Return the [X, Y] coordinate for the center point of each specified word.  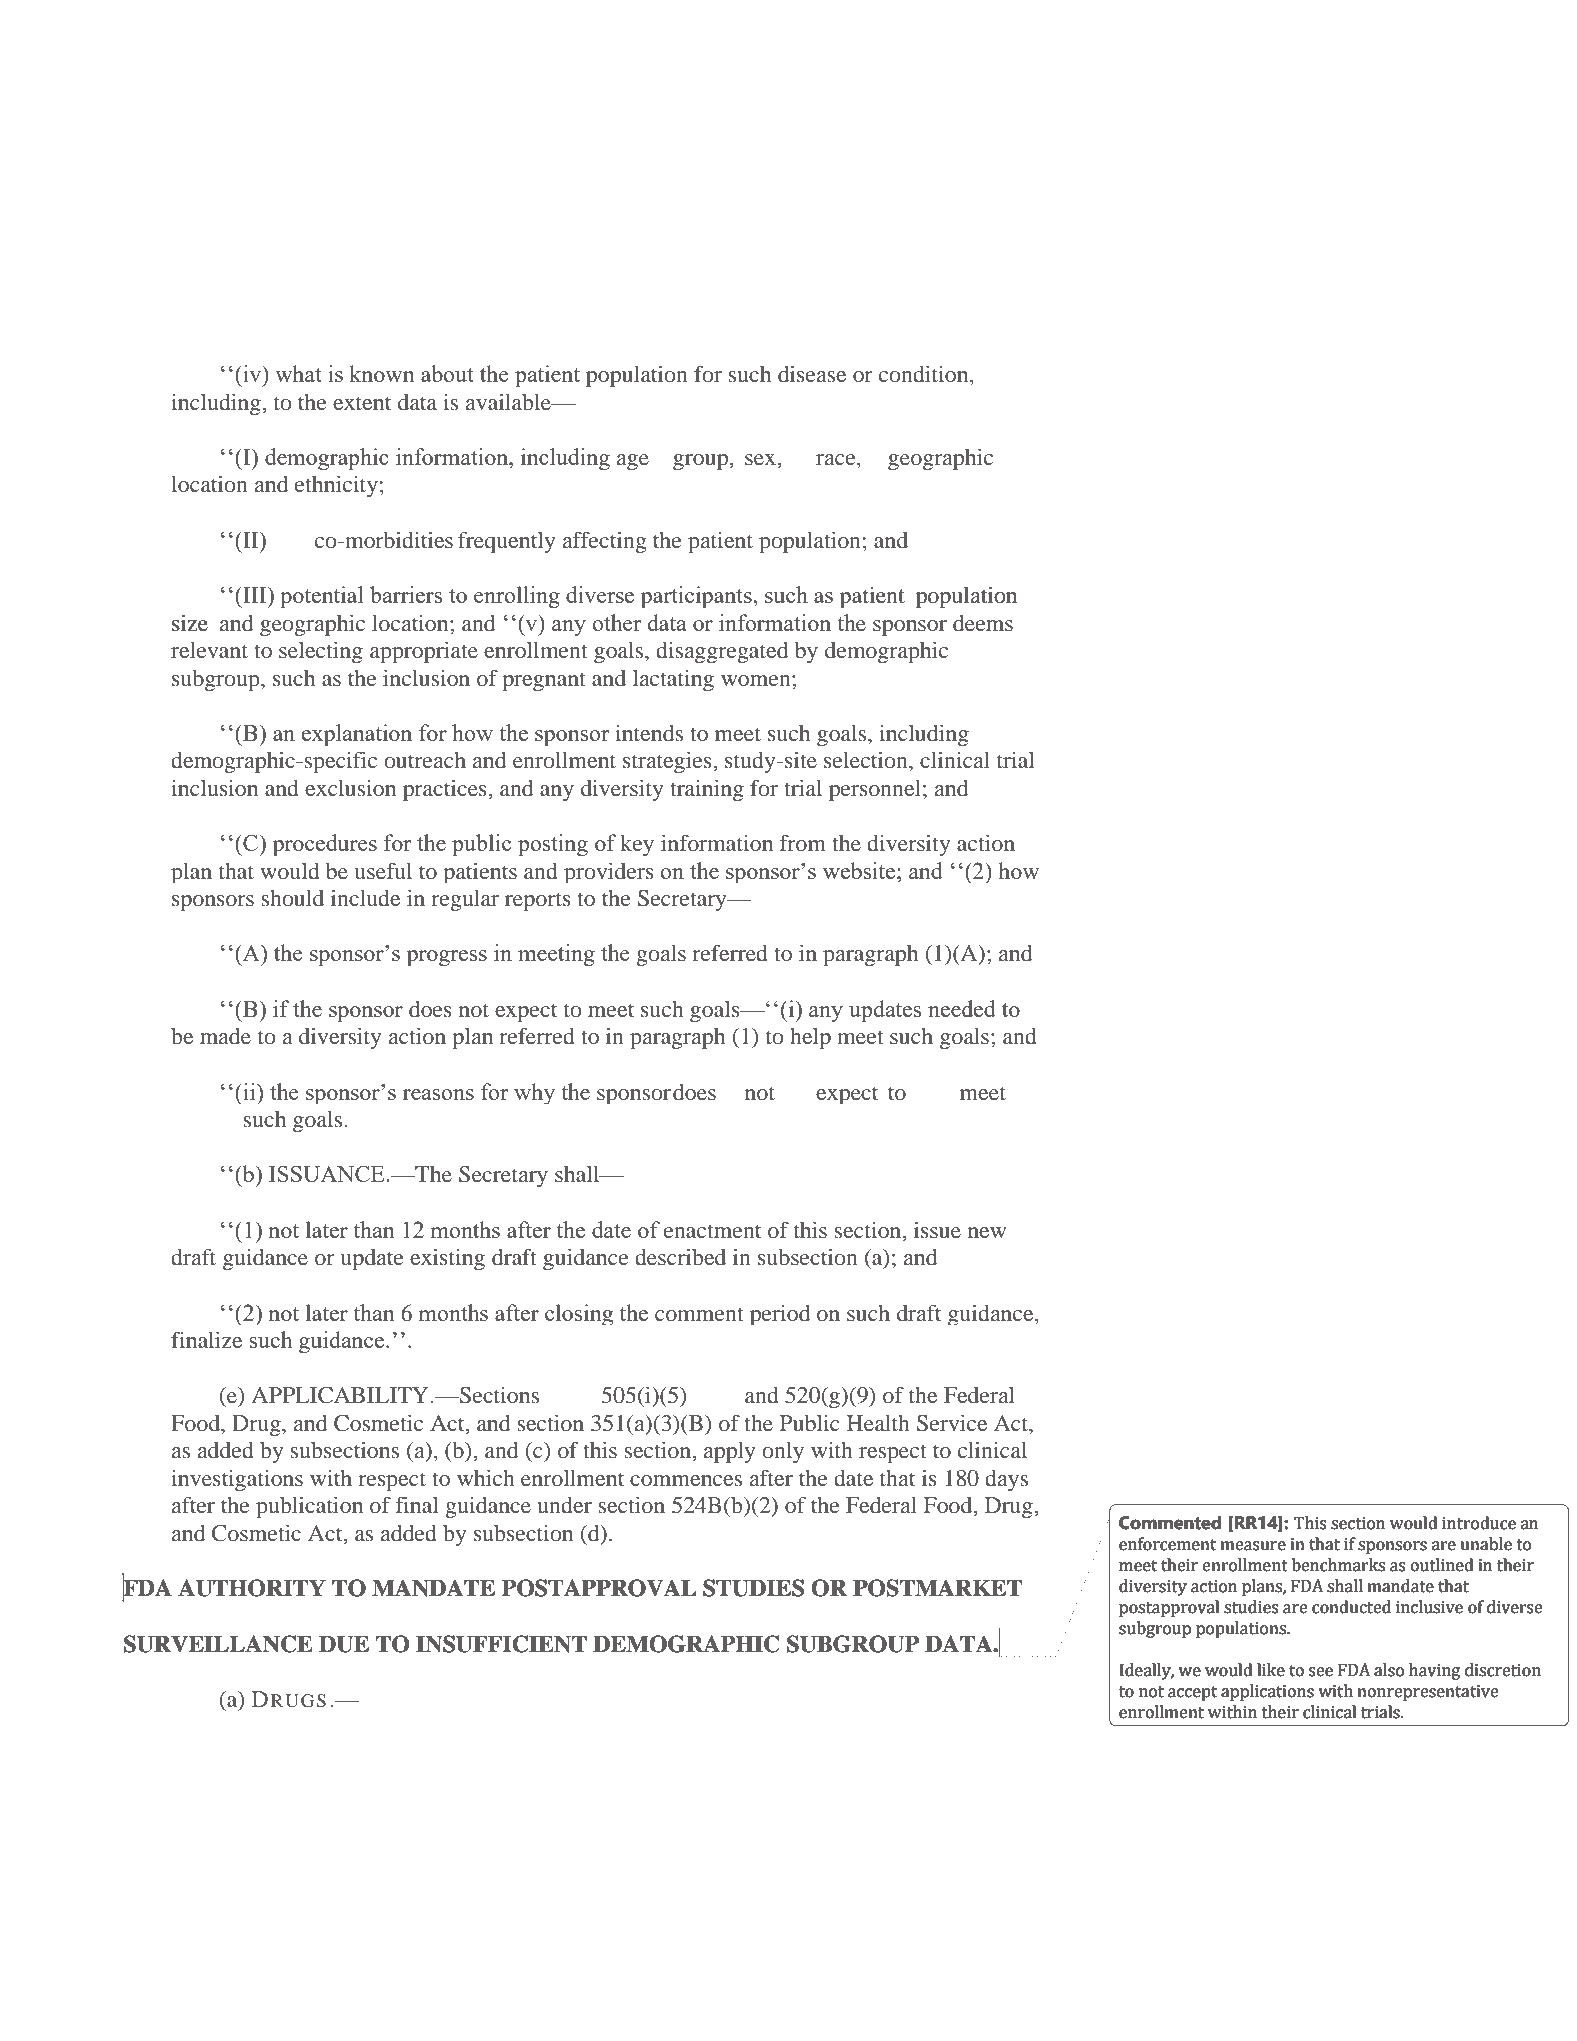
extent [362, 403]
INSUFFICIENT [501, 1644]
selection [867, 759]
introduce [1479, 1523]
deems [983, 623]
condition [925, 373]
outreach [425, 760]
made [225, 1036]
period [780, 1315]
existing [447, 1259]
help [810, 1038]
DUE [344, 1644]
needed [962, 1008]
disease [812, 373]
